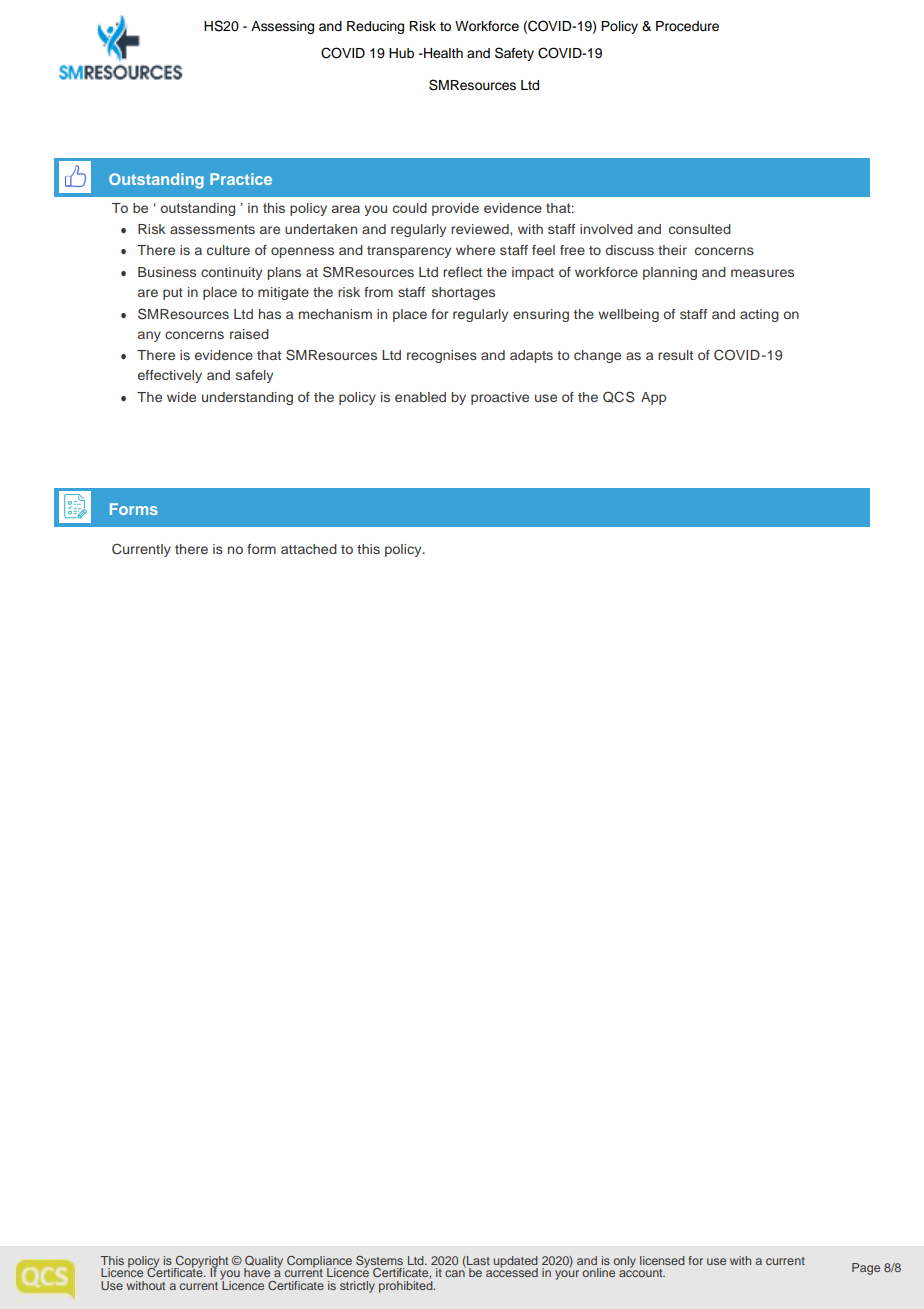 This document has width=924, height=1309. I want to click on Assessing, so click(282, 27).
